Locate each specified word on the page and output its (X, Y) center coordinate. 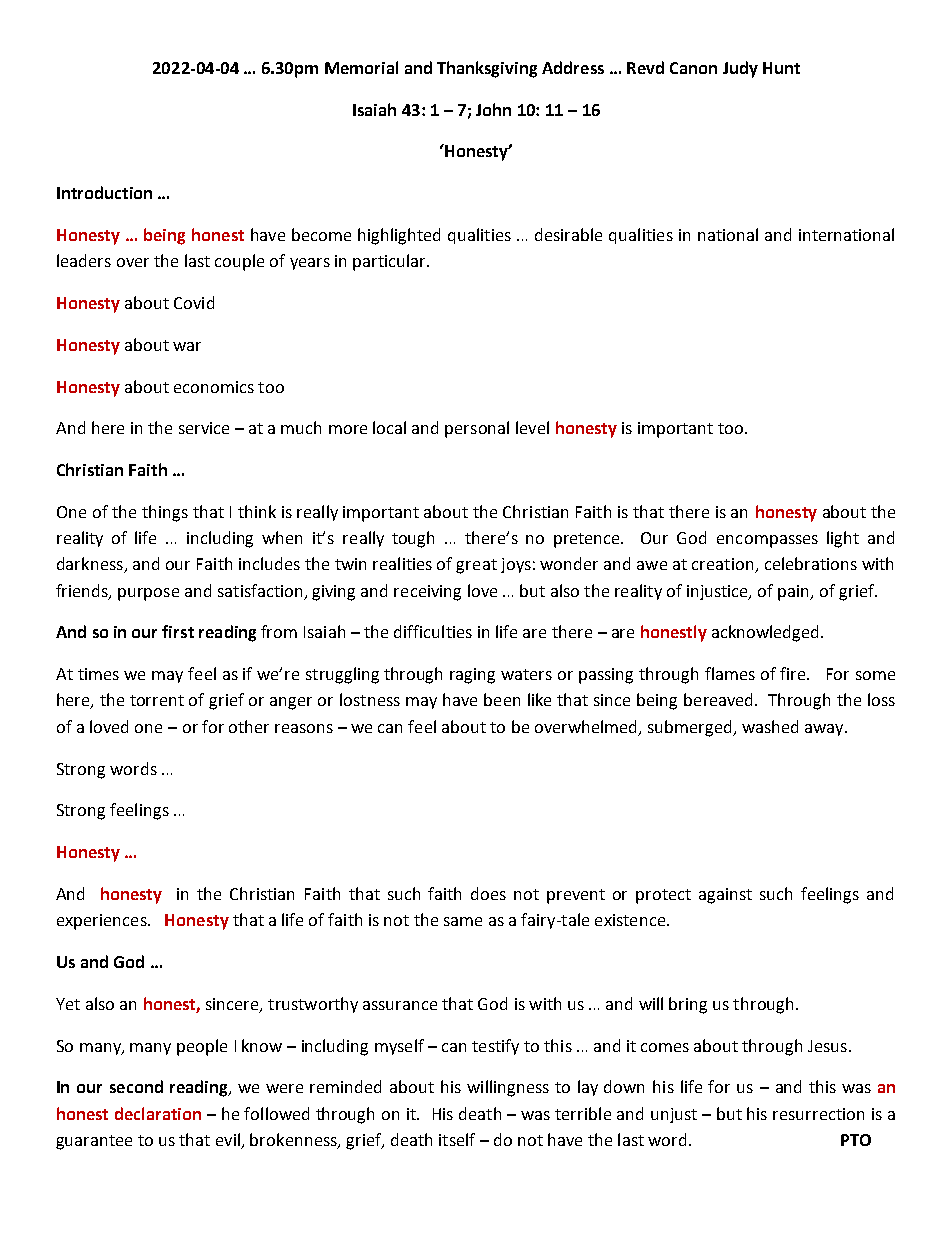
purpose (148, 594)
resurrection (818, 1114)
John (493, 109)
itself (457, 1139)
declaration (158, 1113)
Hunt (781, 68)
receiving (427, 593)
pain (795, 593)
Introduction (104, 192)
